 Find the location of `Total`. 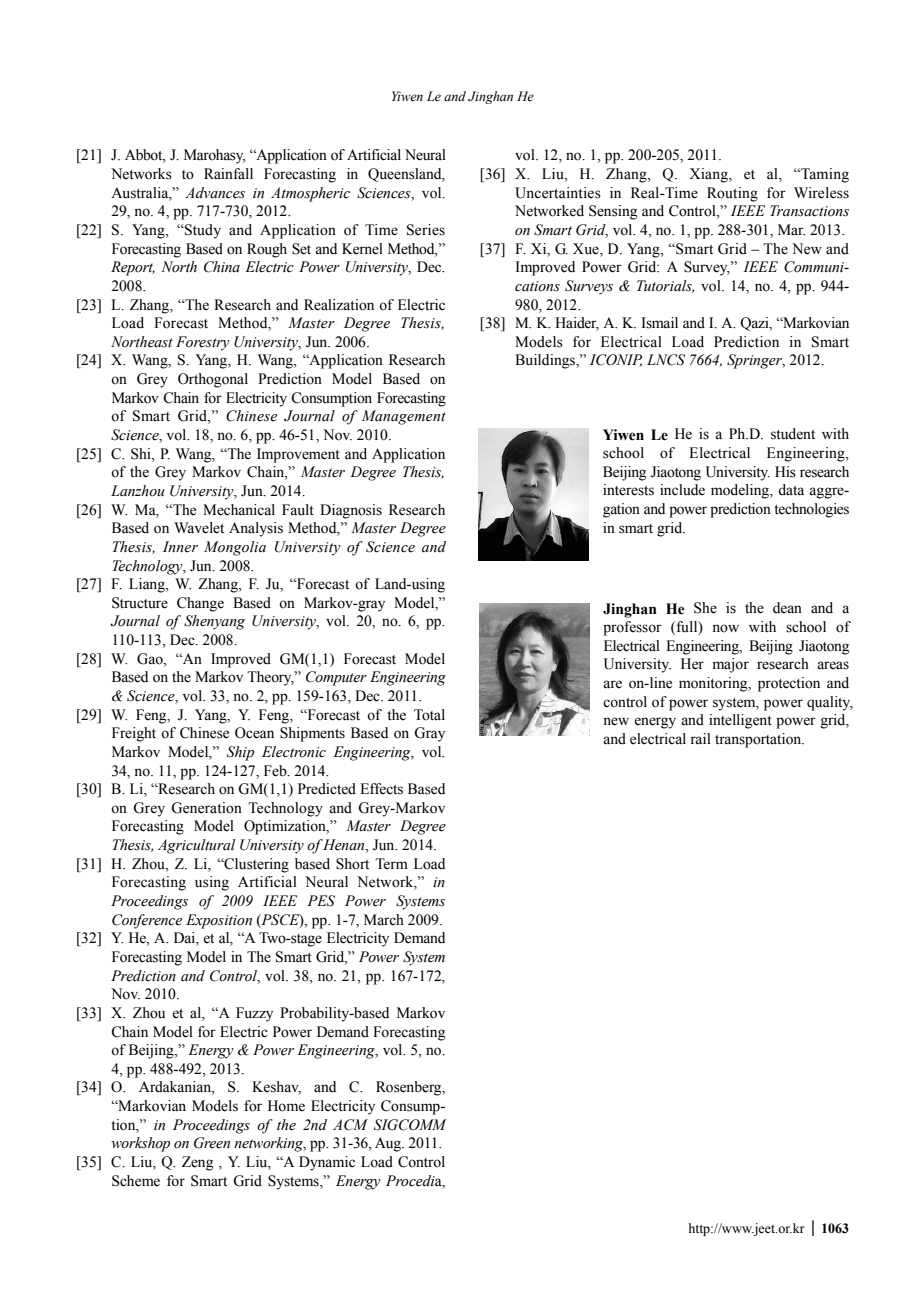

Total is located at coordinates (429, 715).
